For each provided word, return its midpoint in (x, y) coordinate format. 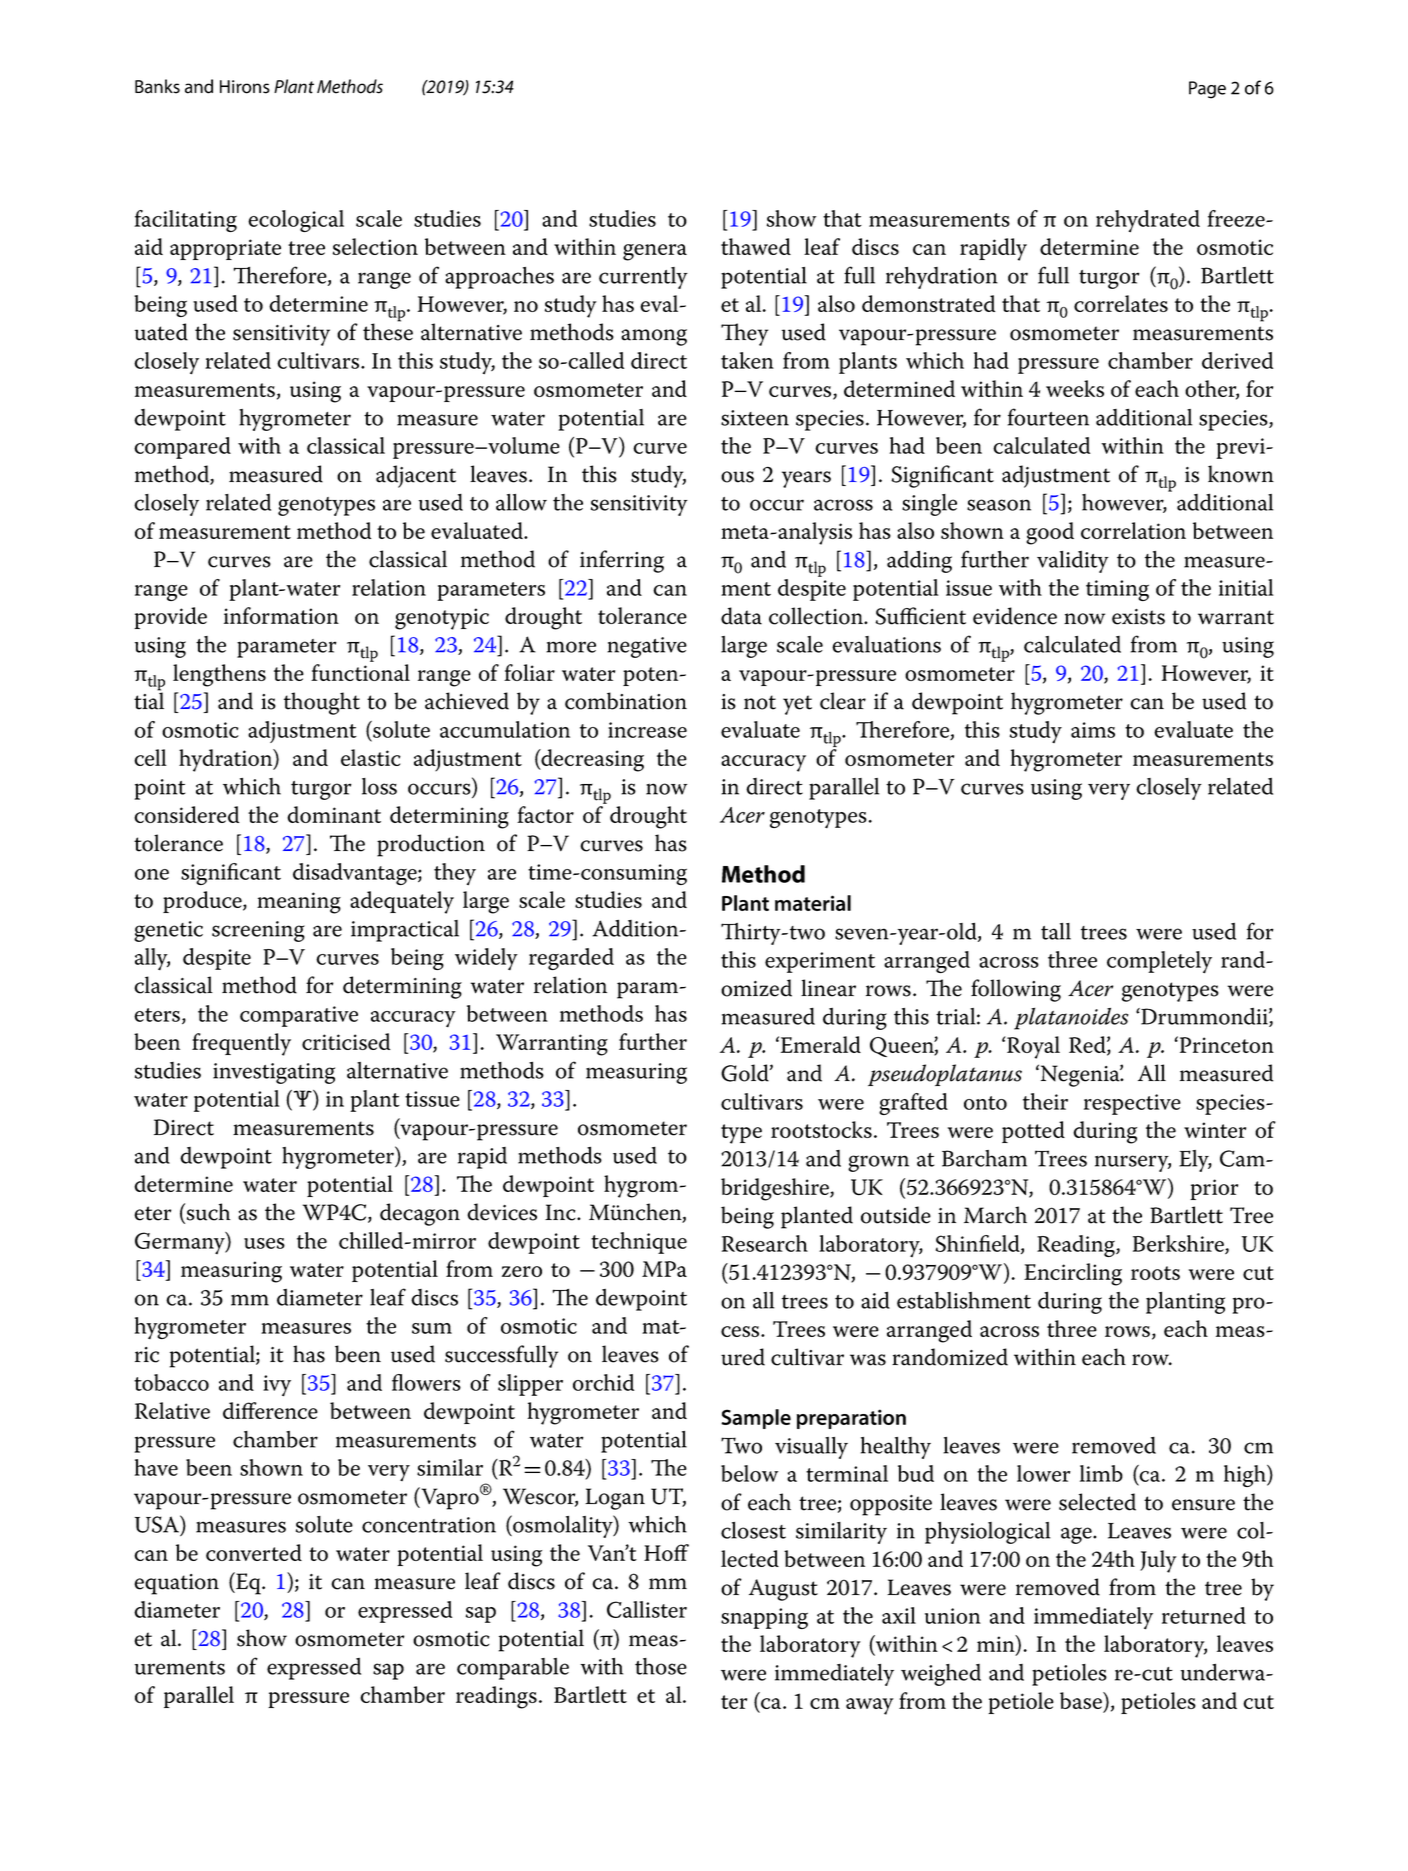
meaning (299, 903)
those (661, 1666)
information (281, 615)
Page (1207, 90)
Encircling (1073, 1274)
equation (176, 1584)
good (1050, 533)
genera (655, 252)
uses (264, 1243)
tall (1056, 931)
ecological (296, 221)
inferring (622, 561)
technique (639, 1243)
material (813, 903)
